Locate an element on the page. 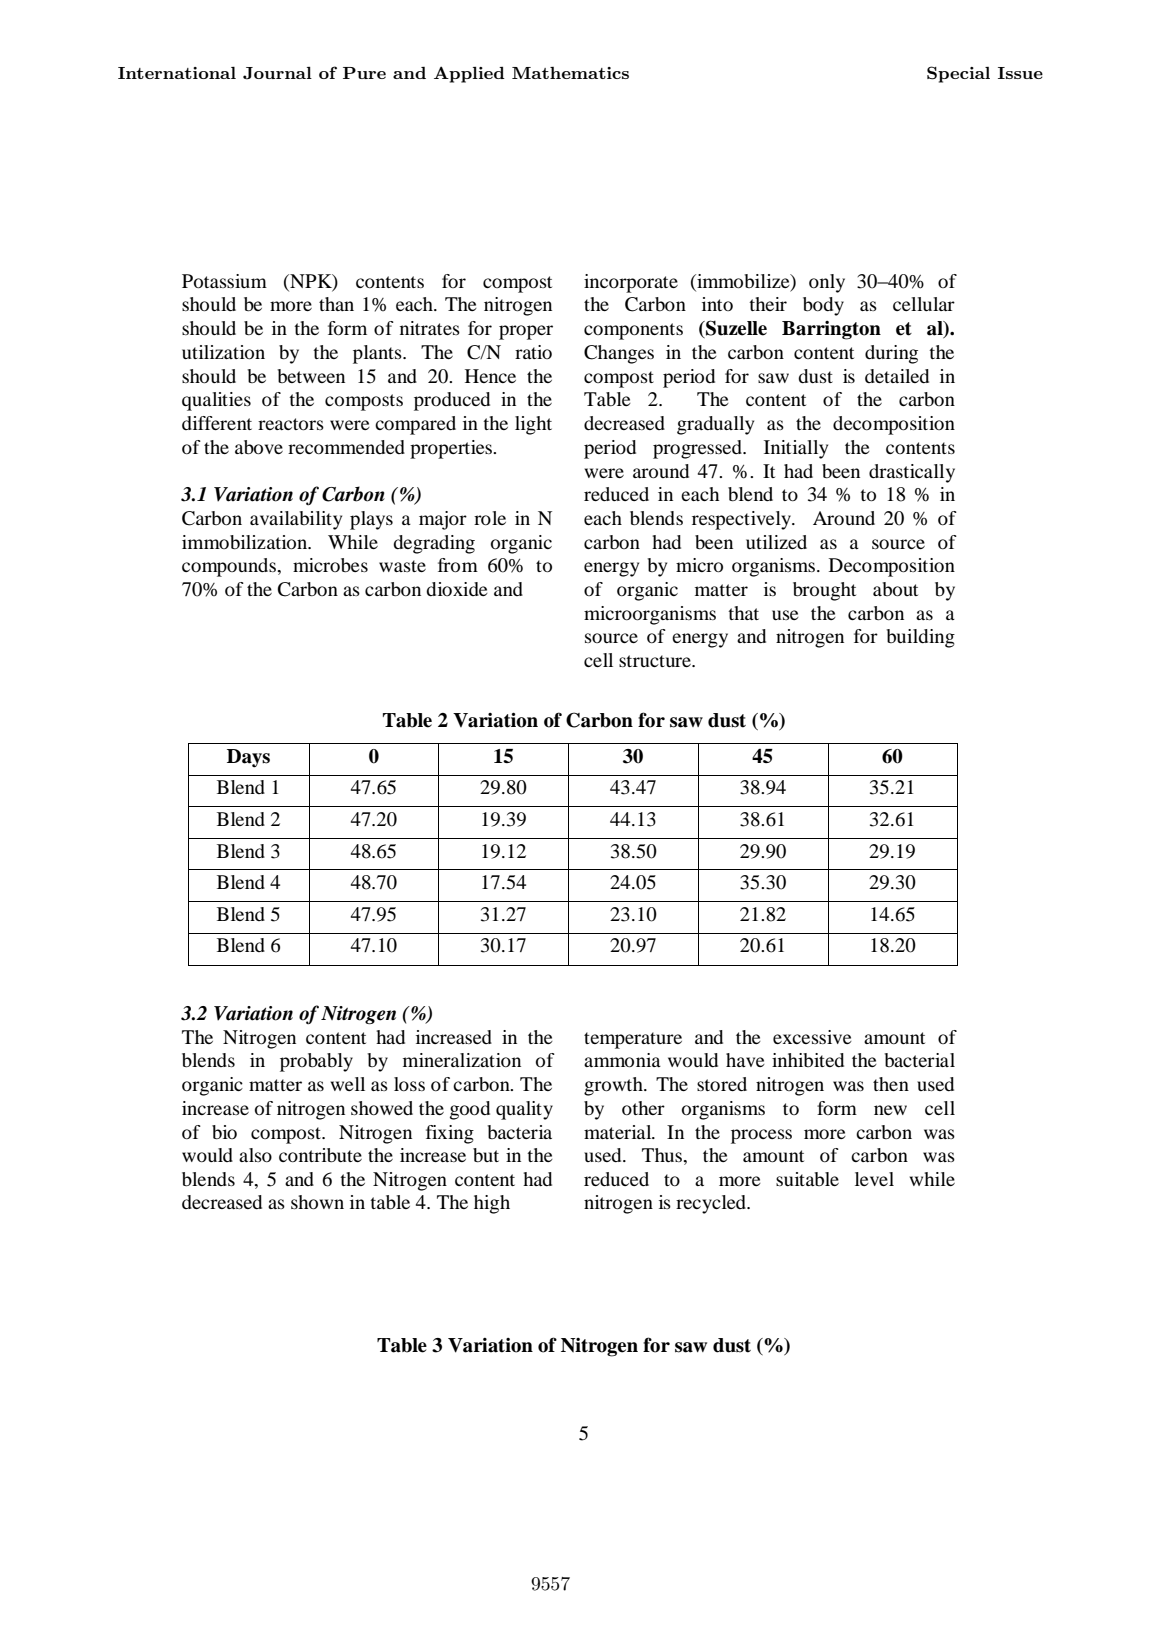 The width and height of the image is (1168, 1652). compounds is located at coordinates (230, 567).
